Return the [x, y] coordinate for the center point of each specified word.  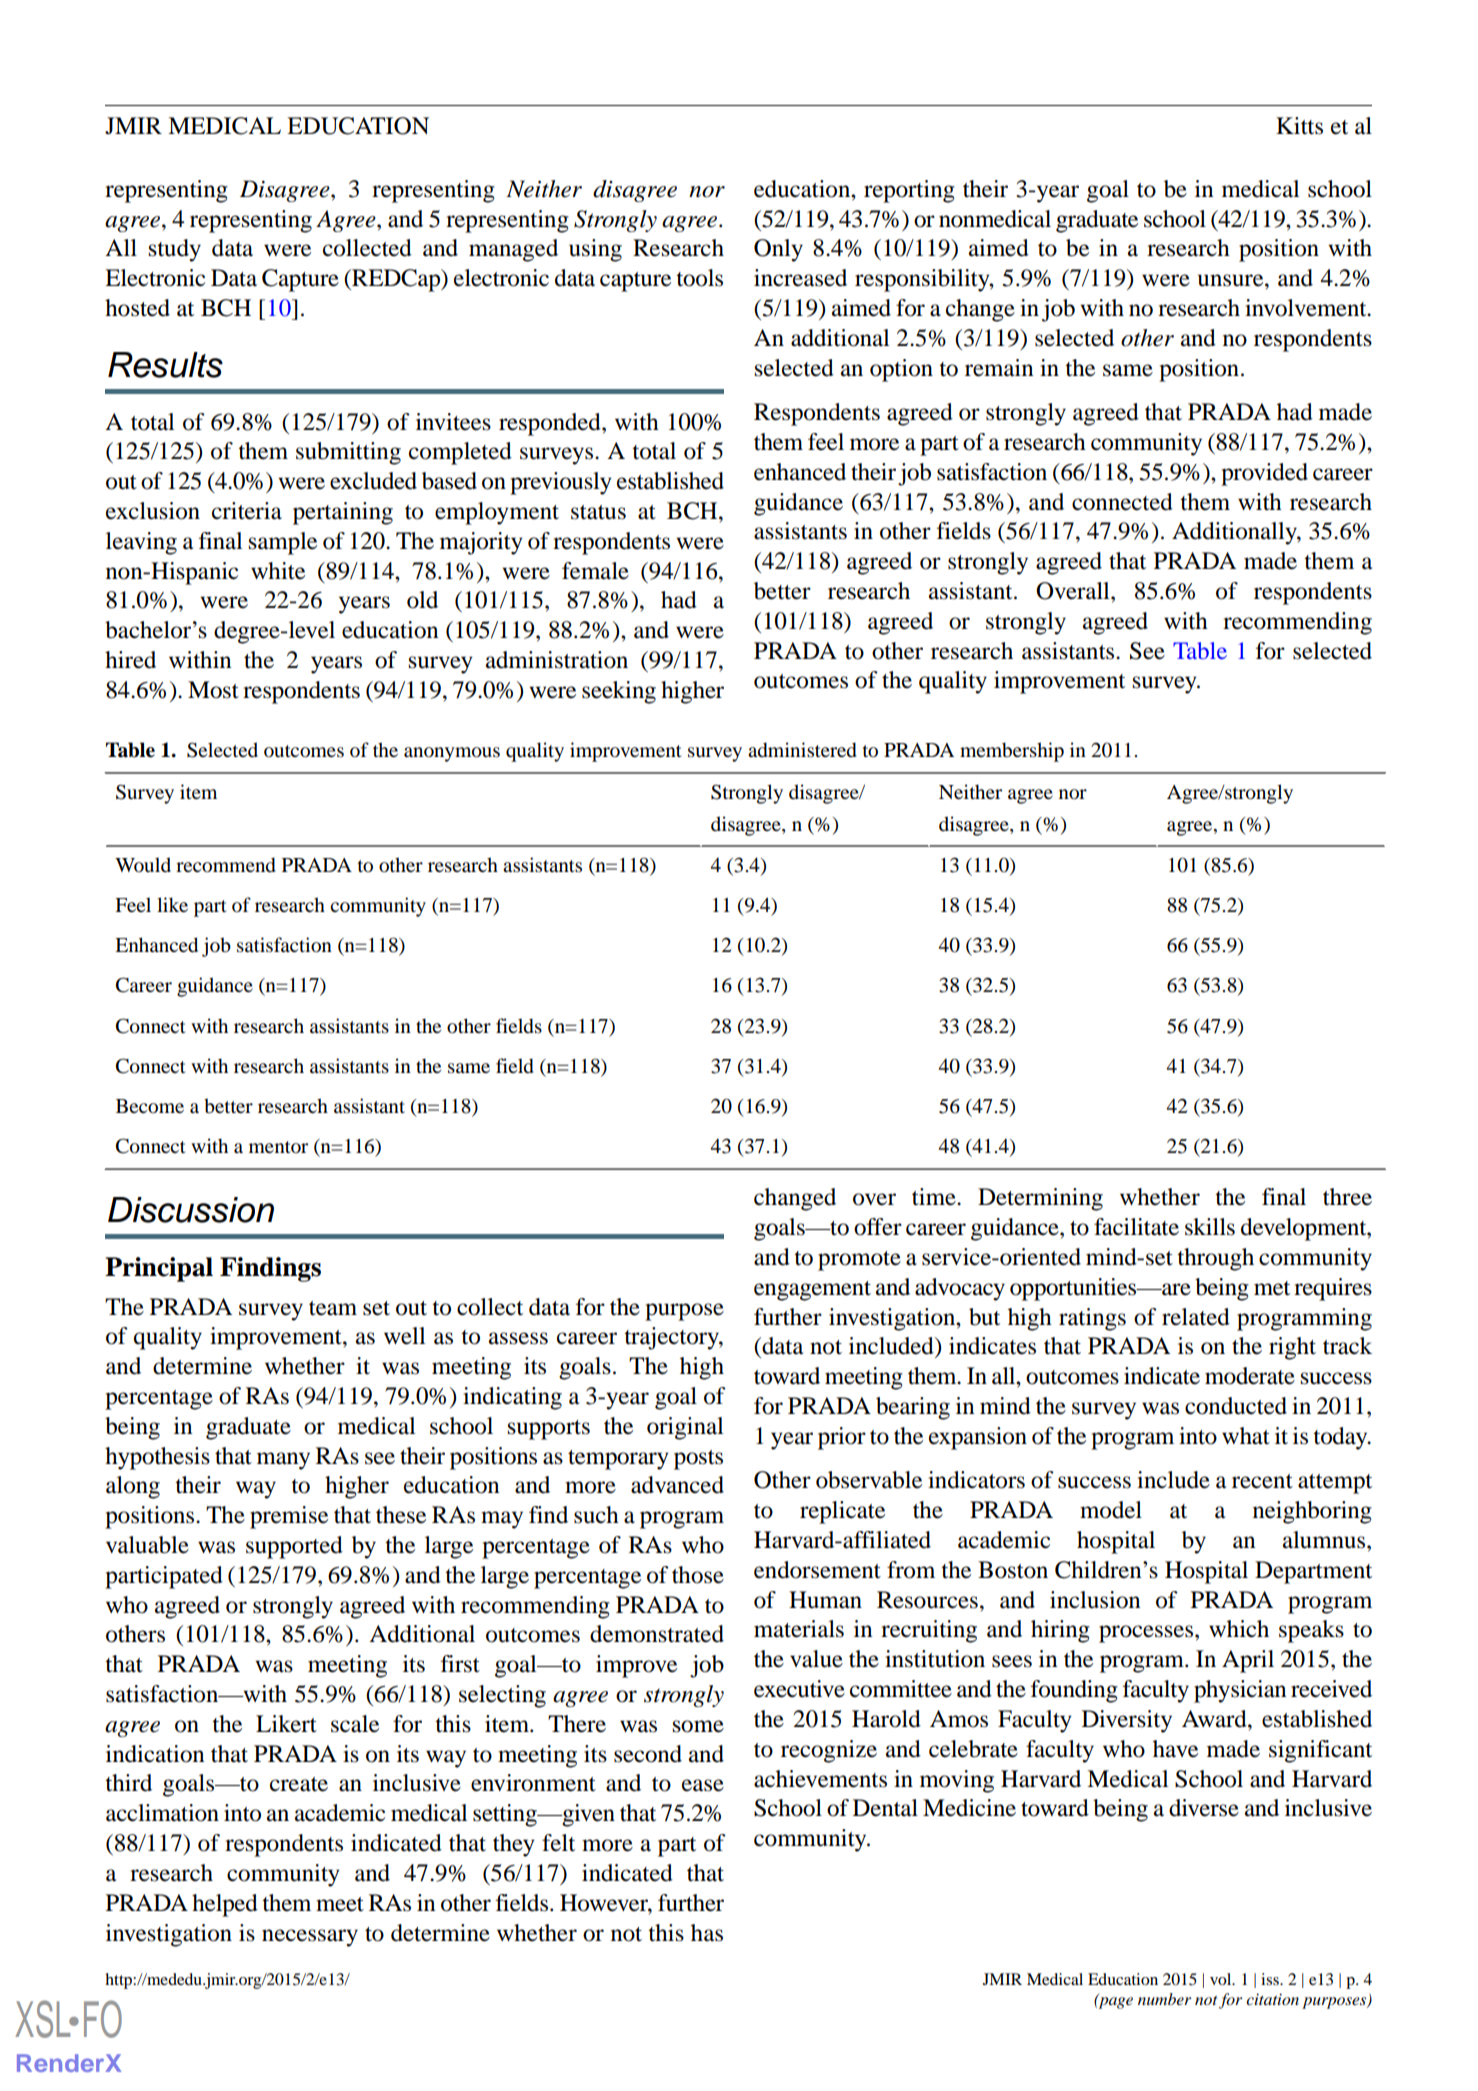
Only [778, 250]
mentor [278, 1147]
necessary [310, 1938]
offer [878, 1227]
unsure [1232, 280]
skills [1210, 1227]
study [175, 250]
